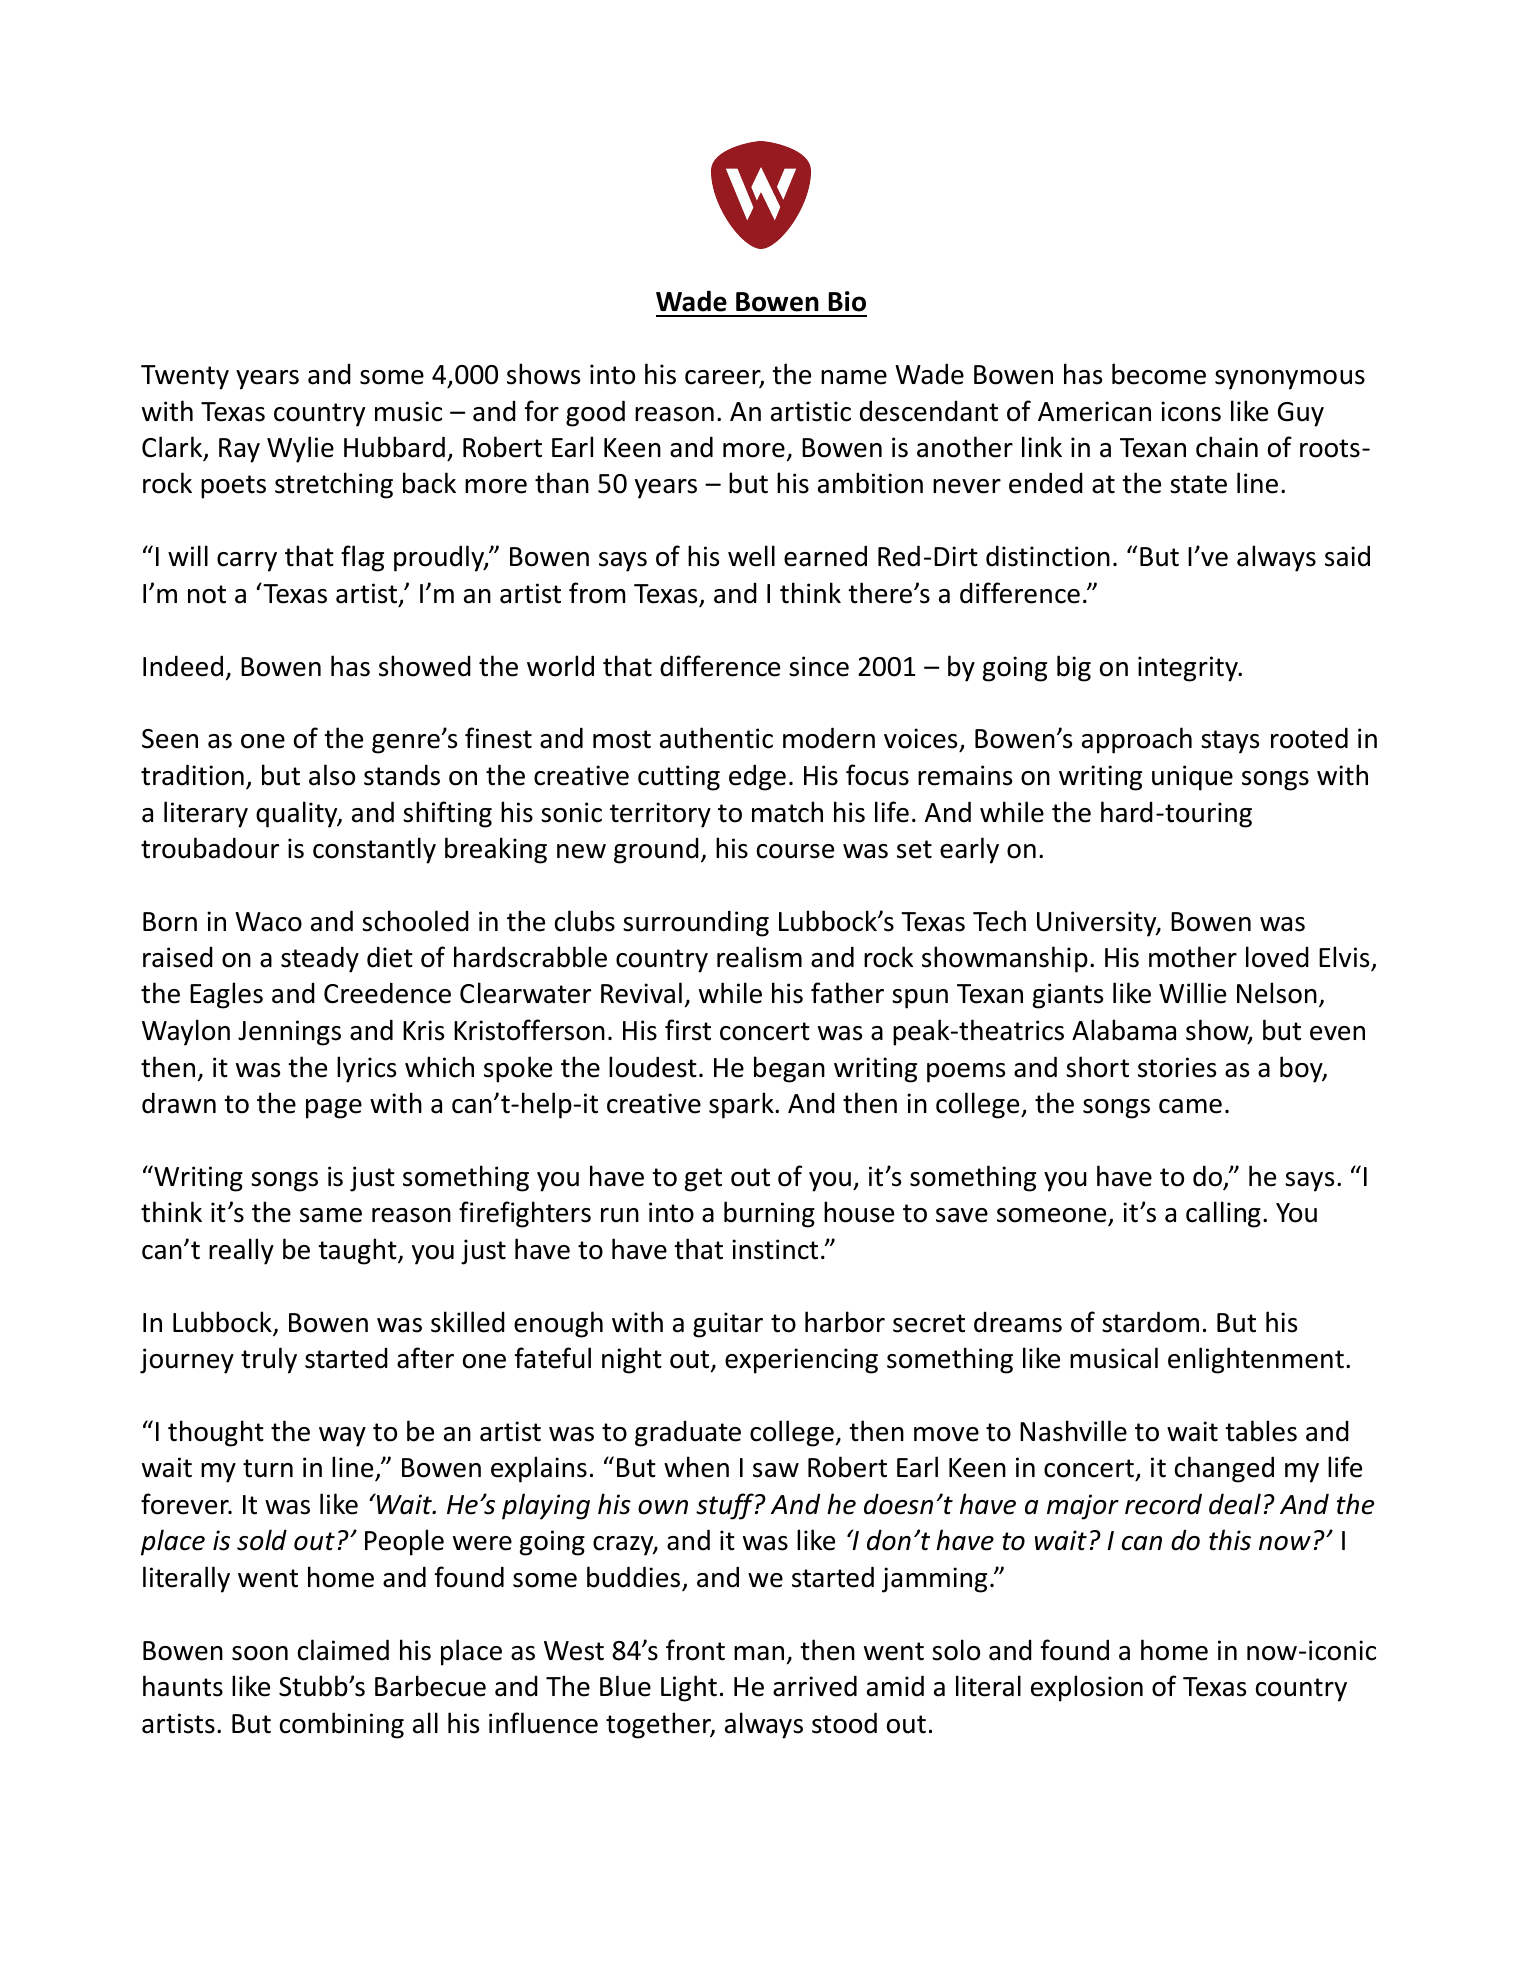 This screenshot has width=1522, height=1970. Describe the element at coordinates (1277, 993) in the screenshot. I see `Nelson` at that location.
